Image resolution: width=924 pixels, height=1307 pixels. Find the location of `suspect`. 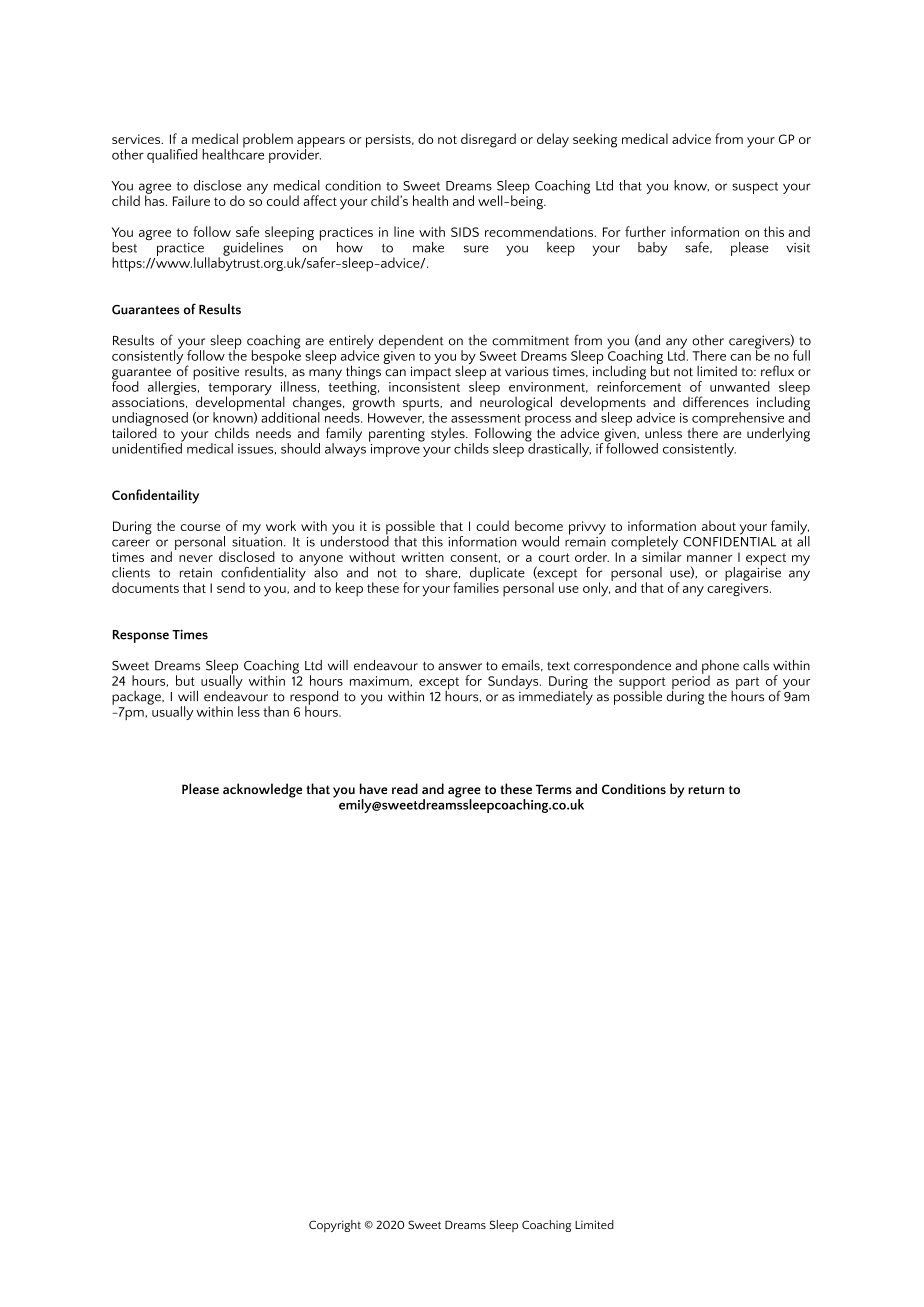

suspect is located at coordinates (755, 188).
